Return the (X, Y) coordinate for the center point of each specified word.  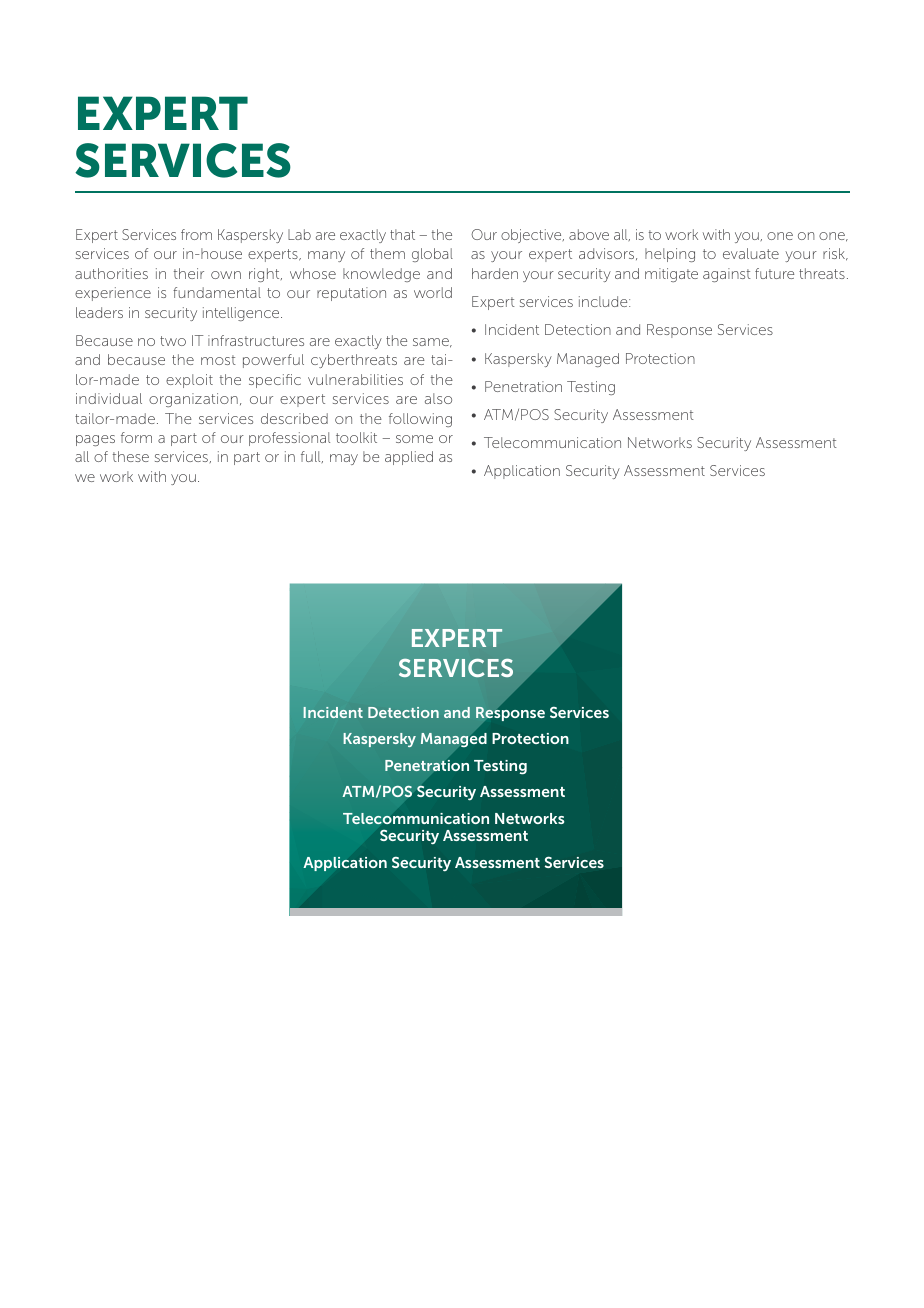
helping (670, 255)
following (420, 420)
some (414, 439)
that (402, 234)
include (604, 301)
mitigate (671, 275)
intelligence (242, 314)
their (189, 273)
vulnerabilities (355, 379)
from (196, 234)
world (433, 292)
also (438, 398)
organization (193, 400)
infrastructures (256, 340)
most (218, 360)
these (131, 456)
